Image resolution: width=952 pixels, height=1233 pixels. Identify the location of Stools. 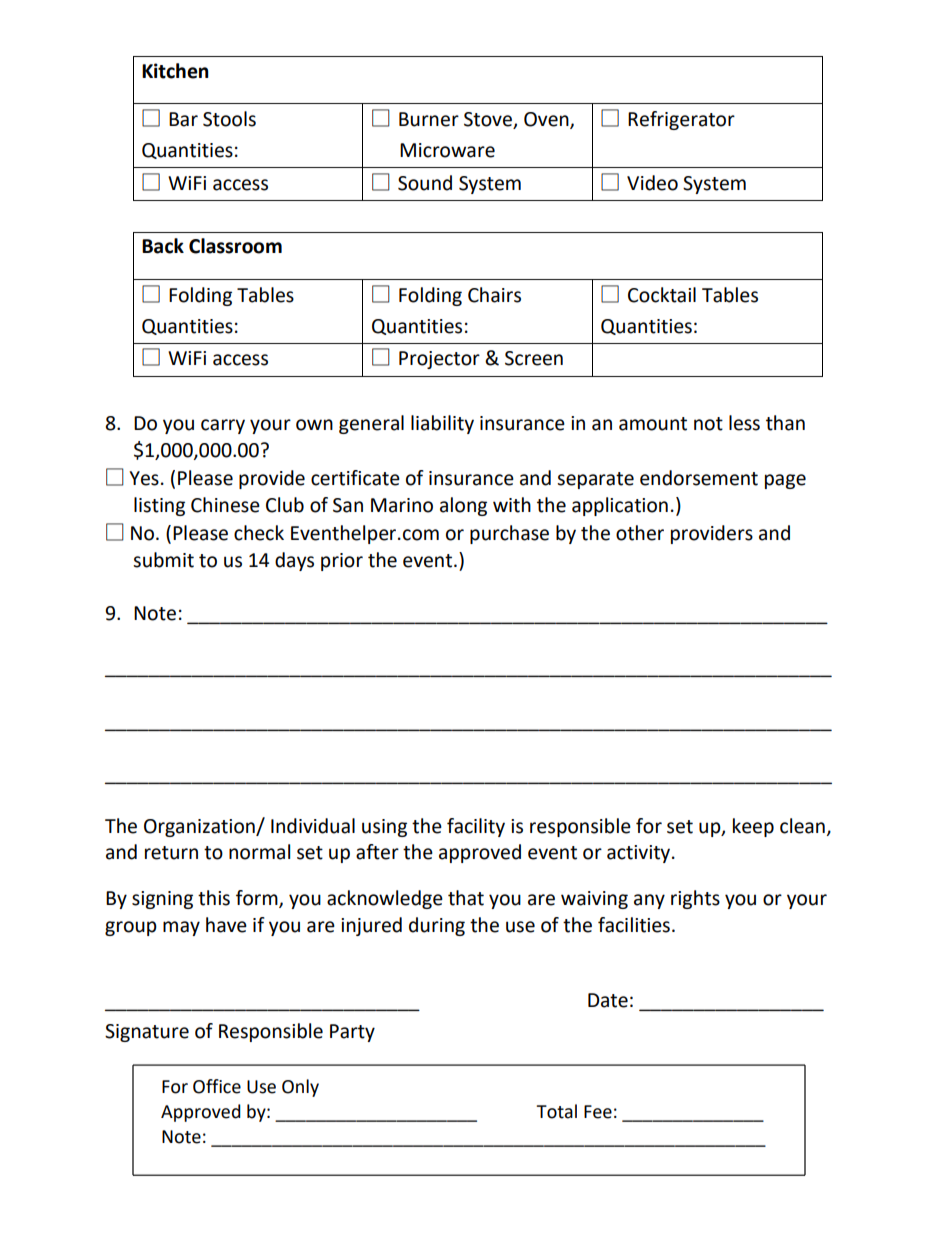
(229, 119).
